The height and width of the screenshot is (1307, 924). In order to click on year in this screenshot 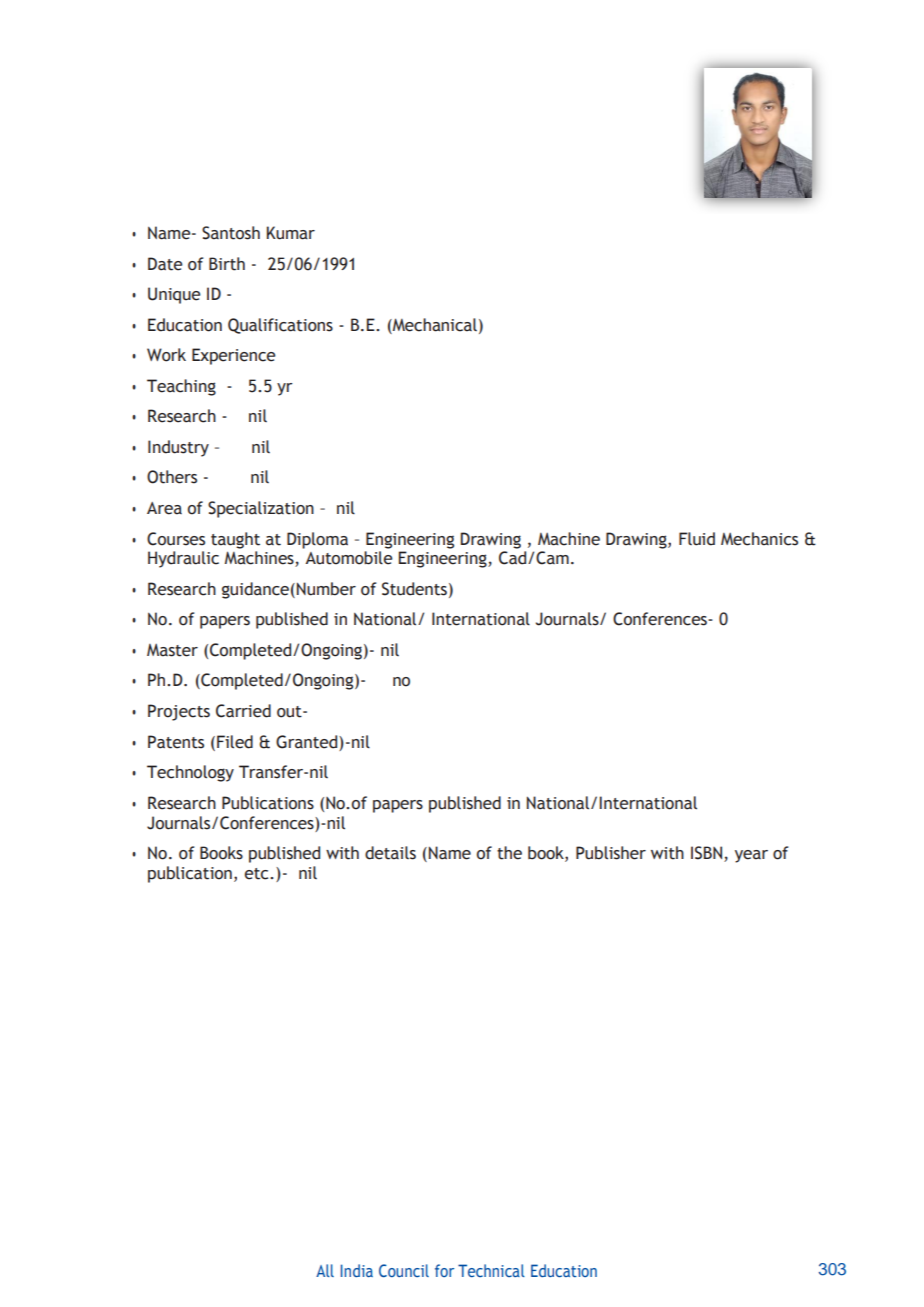, I will do `click(751, 856)`.
